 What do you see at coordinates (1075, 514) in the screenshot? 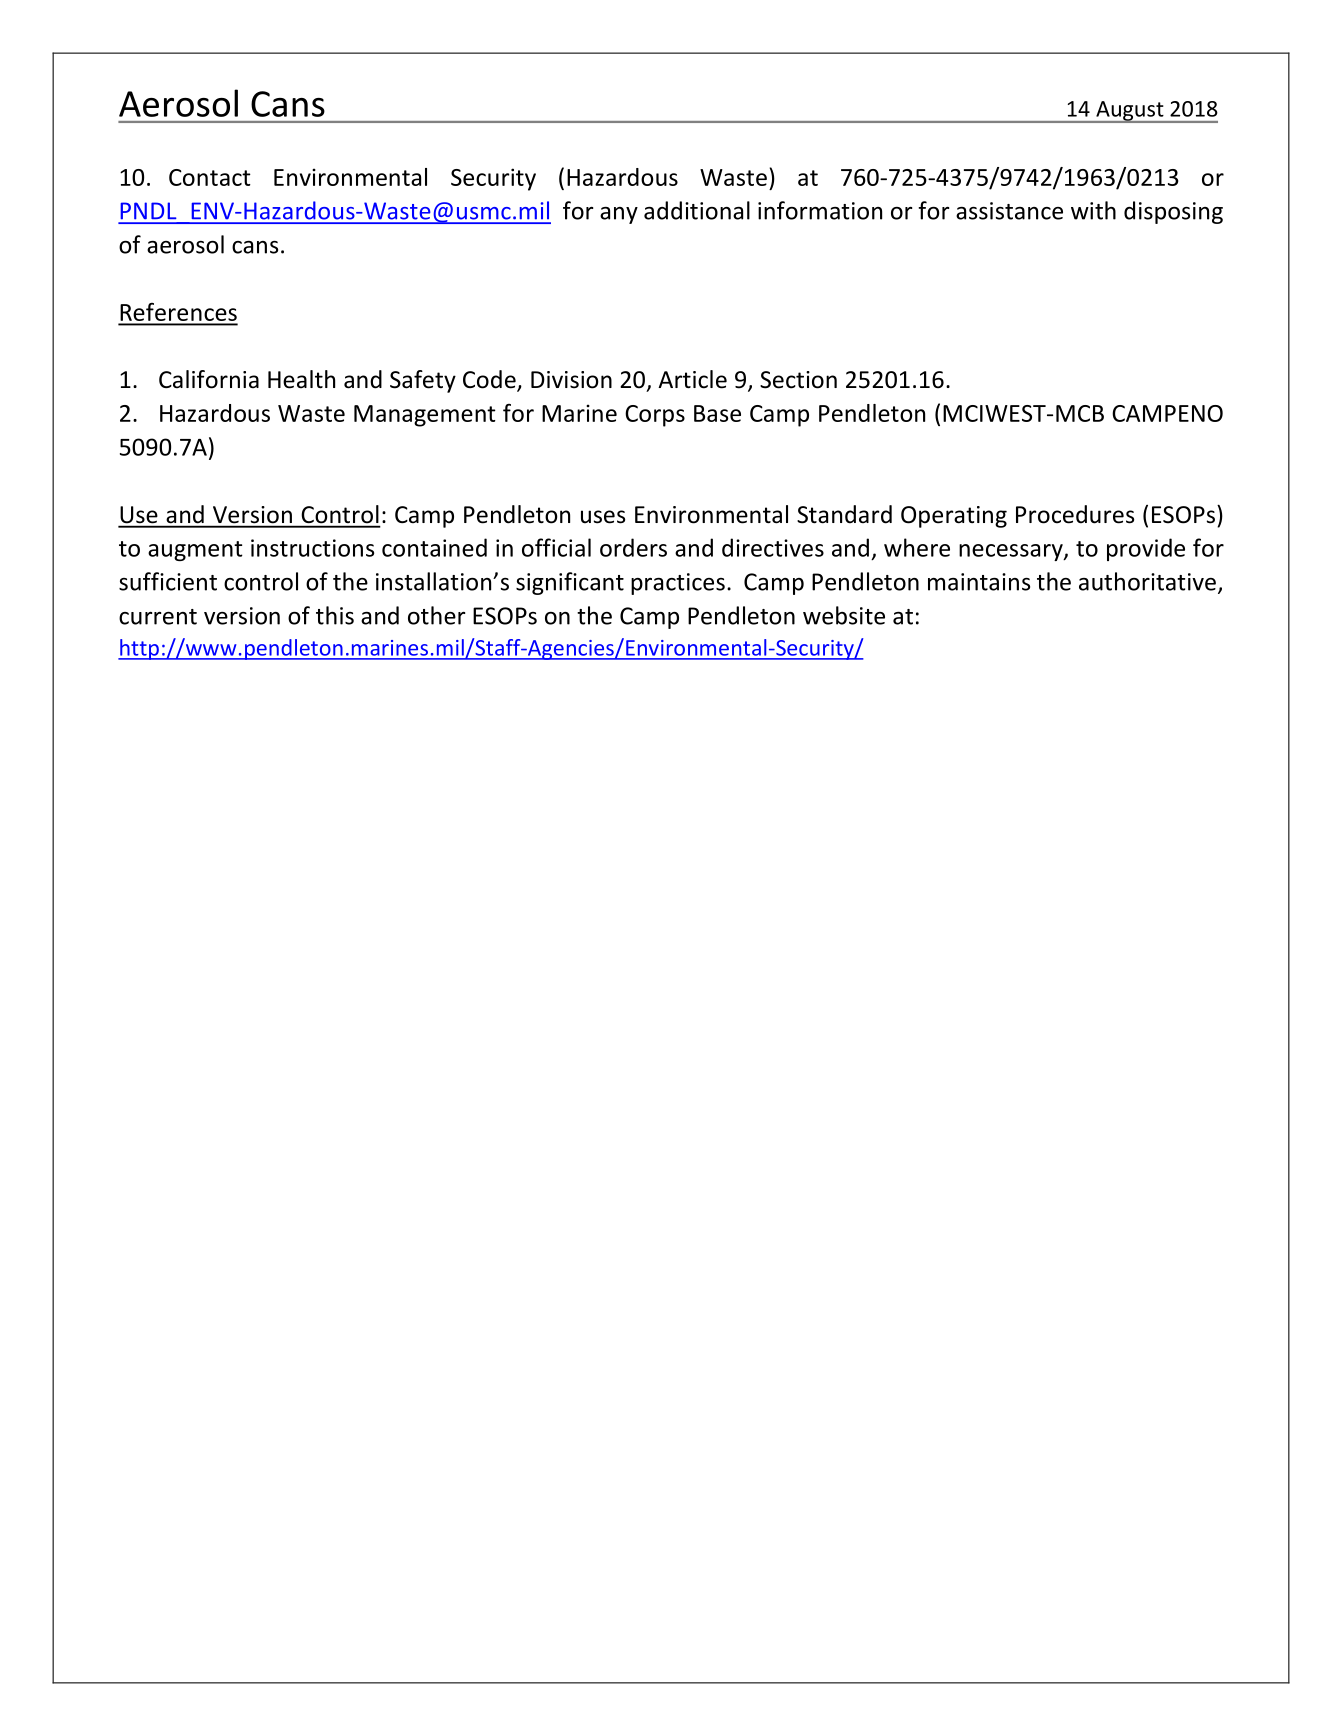
I see `Procedures` at bounding box center [1075, 514].
